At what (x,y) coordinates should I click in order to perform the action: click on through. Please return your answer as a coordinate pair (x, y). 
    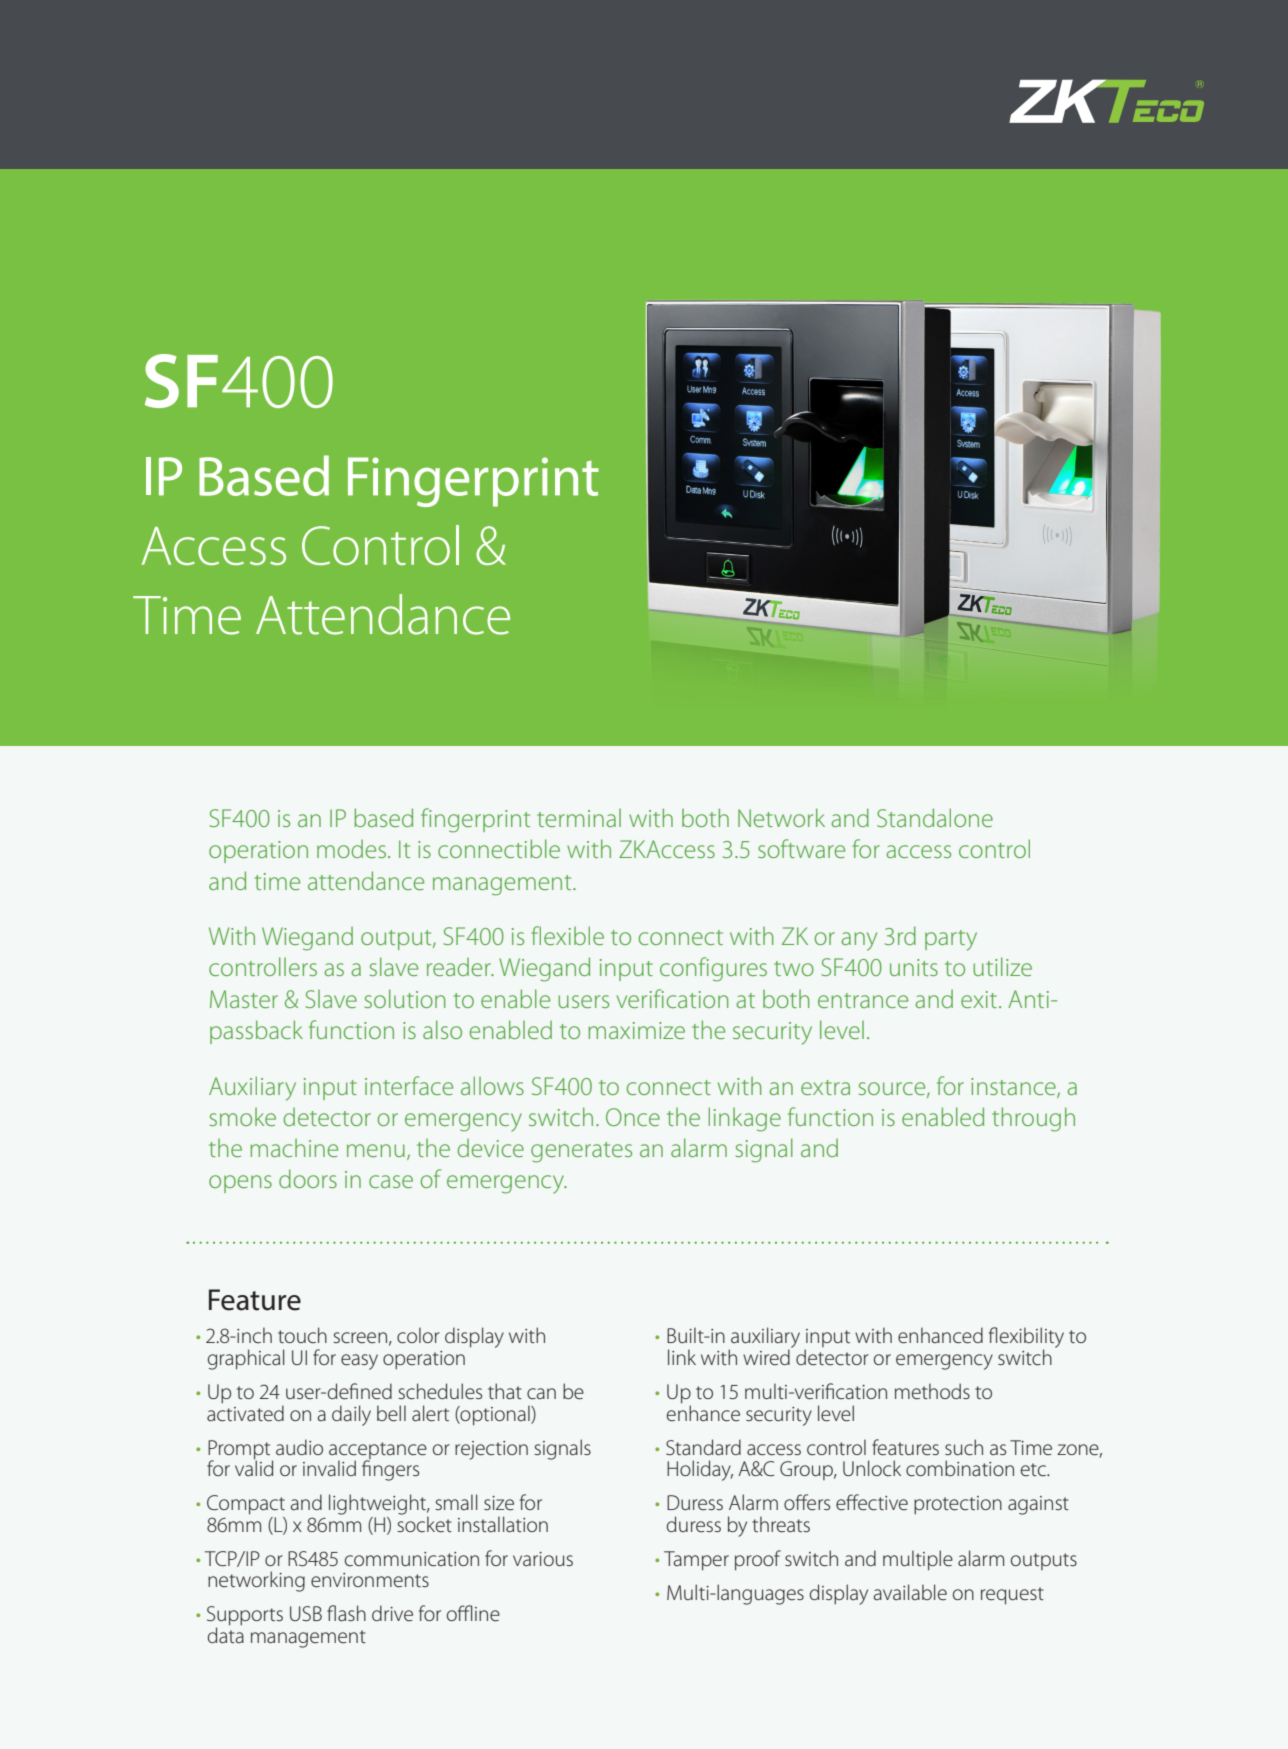
    Looking at the image, I should click on (1033, 1119).
